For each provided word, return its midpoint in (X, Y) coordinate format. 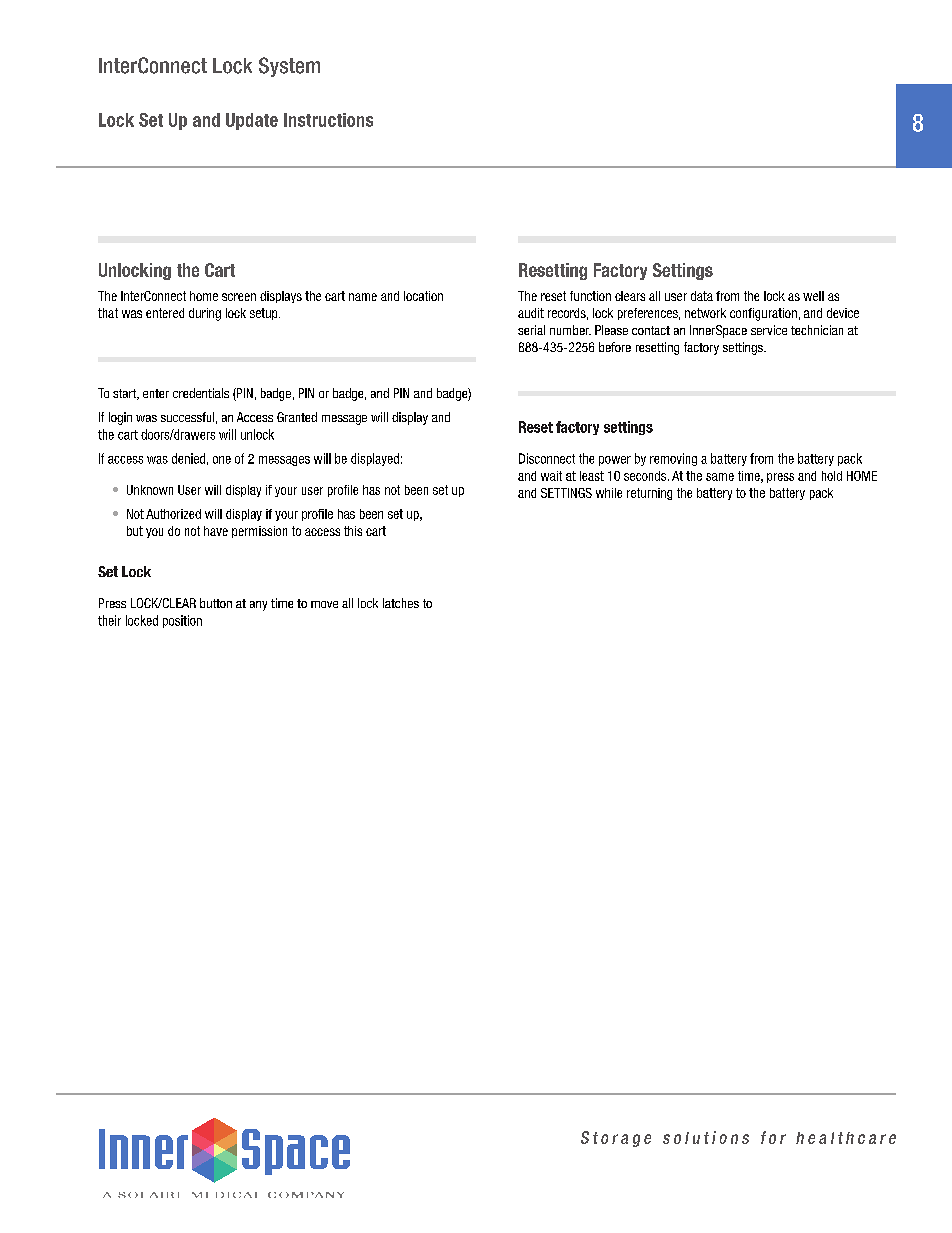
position (182, 621)
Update (252, 121)
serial (531, 330)
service (769, 330)
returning (649, 494)
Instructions (328, 120)
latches (401, 603)
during (205, 314)
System (289, 67)
